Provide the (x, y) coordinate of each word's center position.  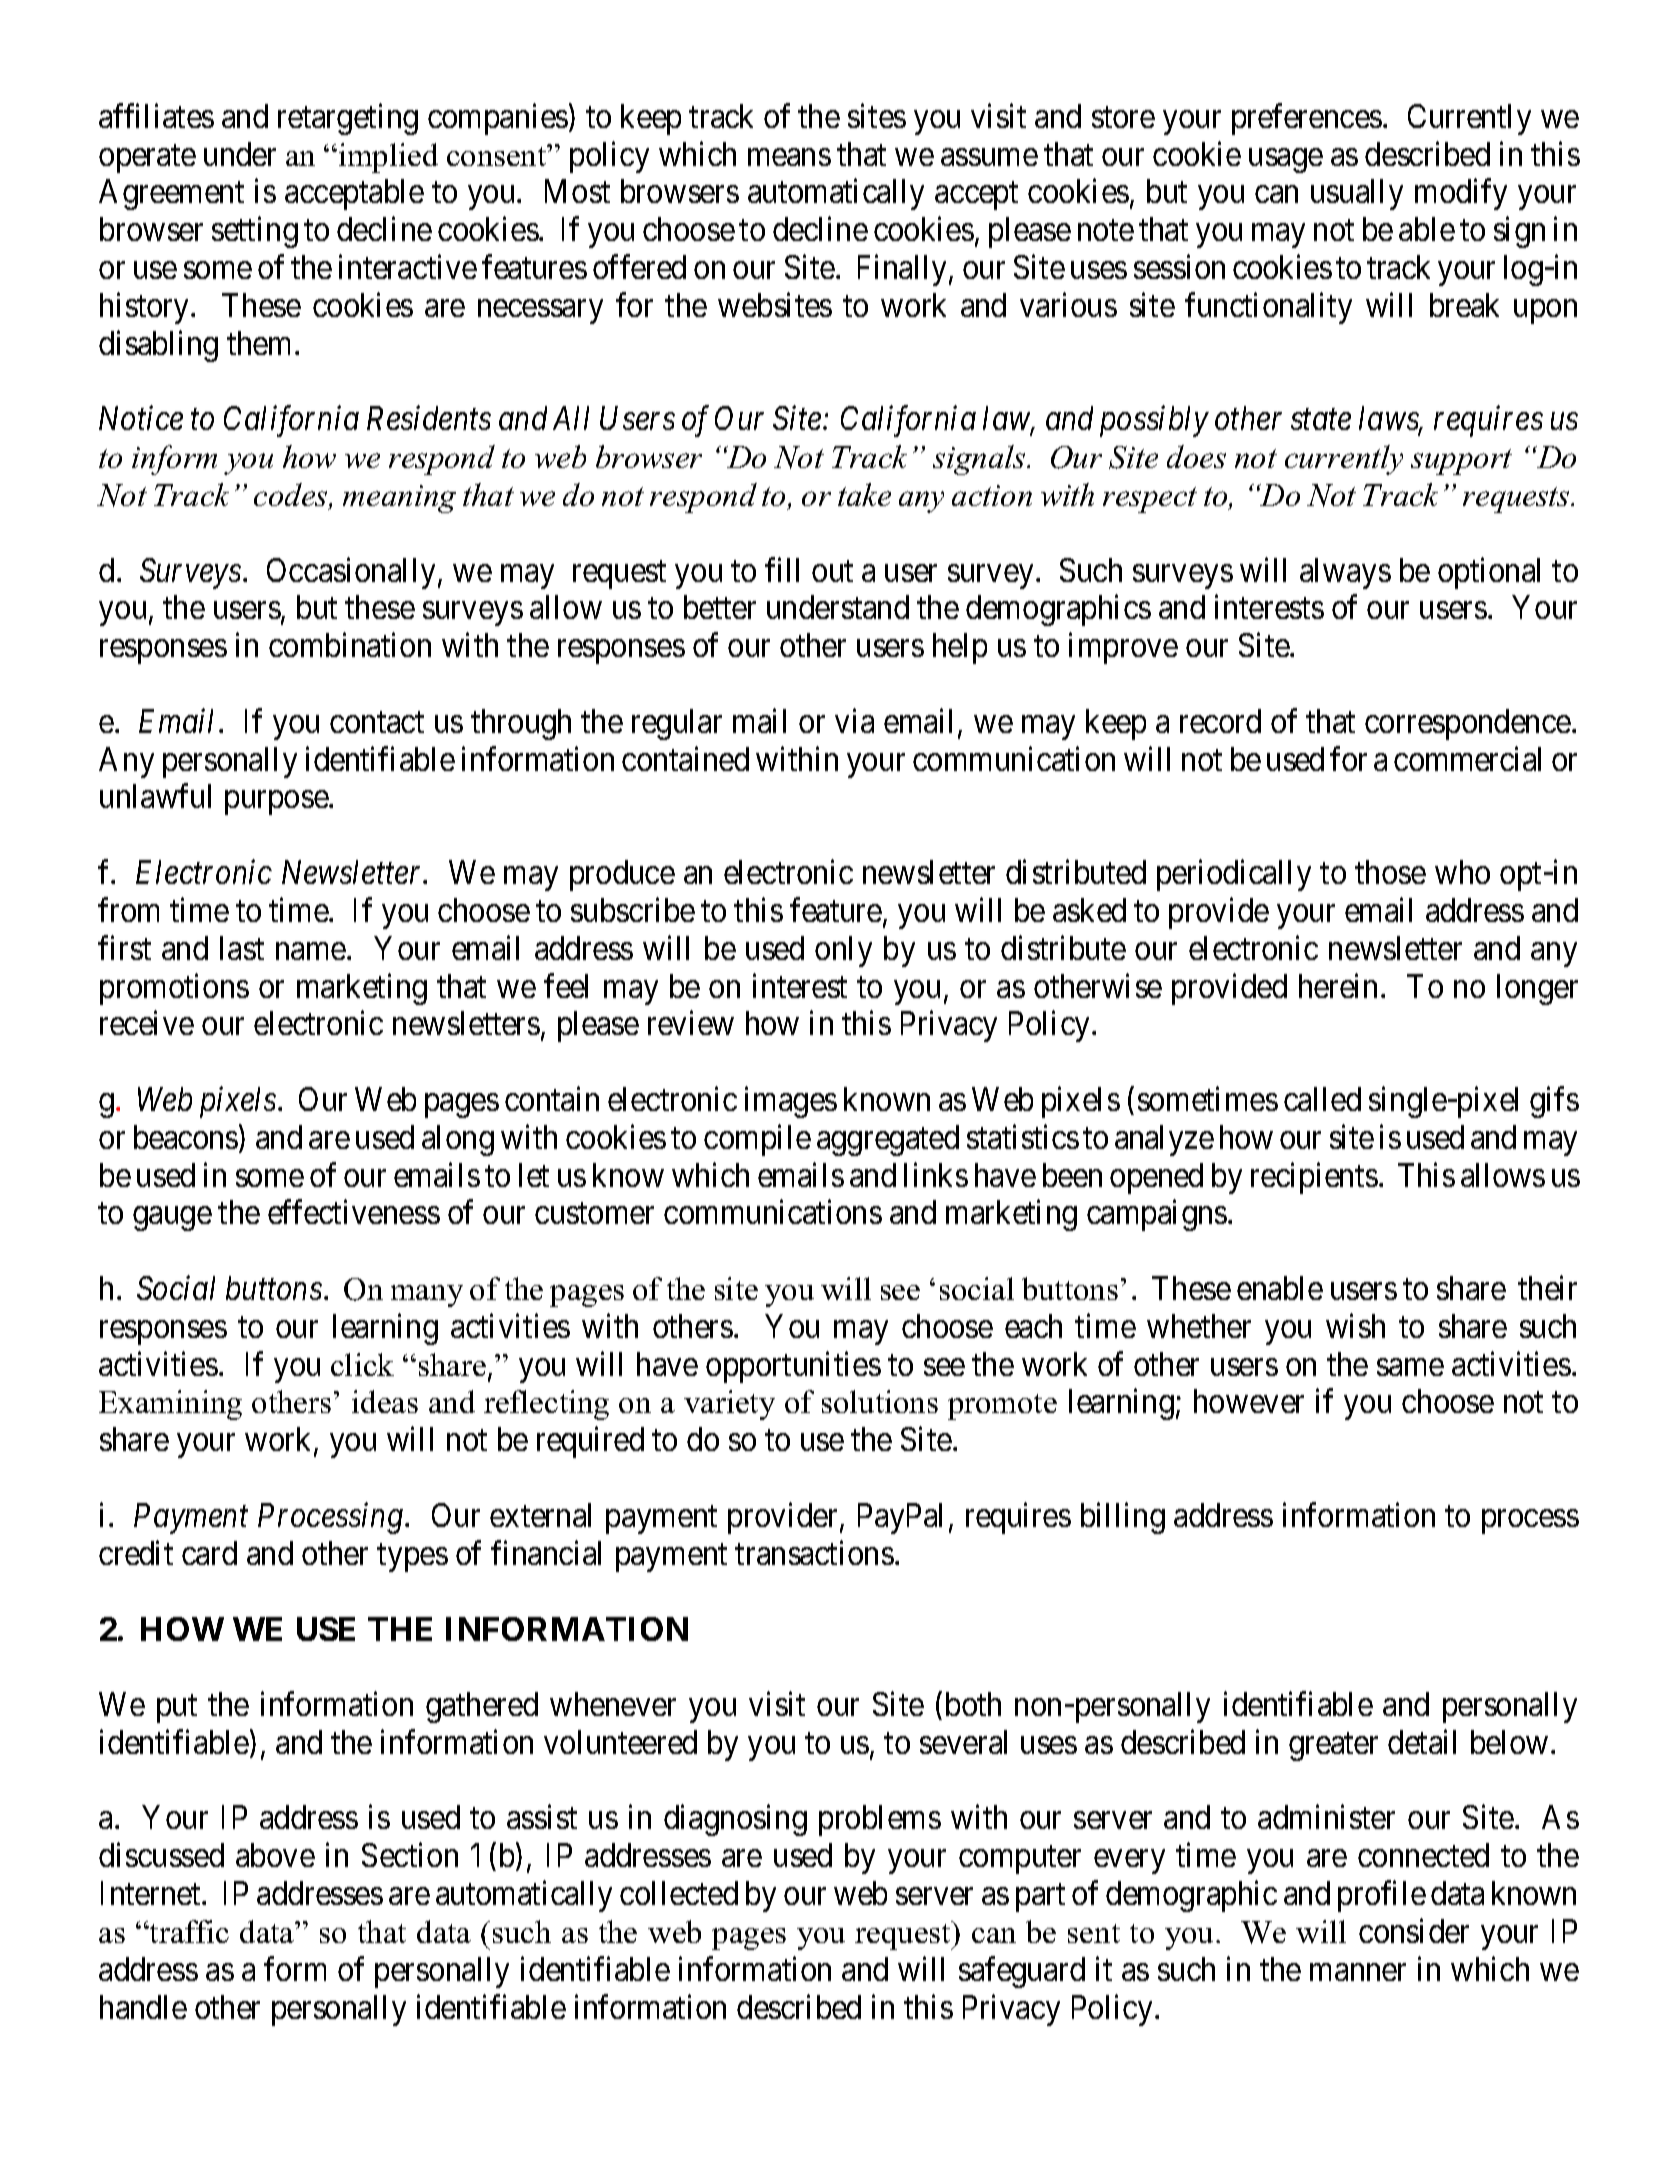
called (1322, 1099)
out (832, 571)
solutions (880, 1401)
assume (989, 157)
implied (388, 158)
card (209, 1553)
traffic (188, 1931)
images (791, 1102)
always (1345, 573)
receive (147, 1023)
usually (1357, 194)
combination (350, 645)
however (1249, 1401)
